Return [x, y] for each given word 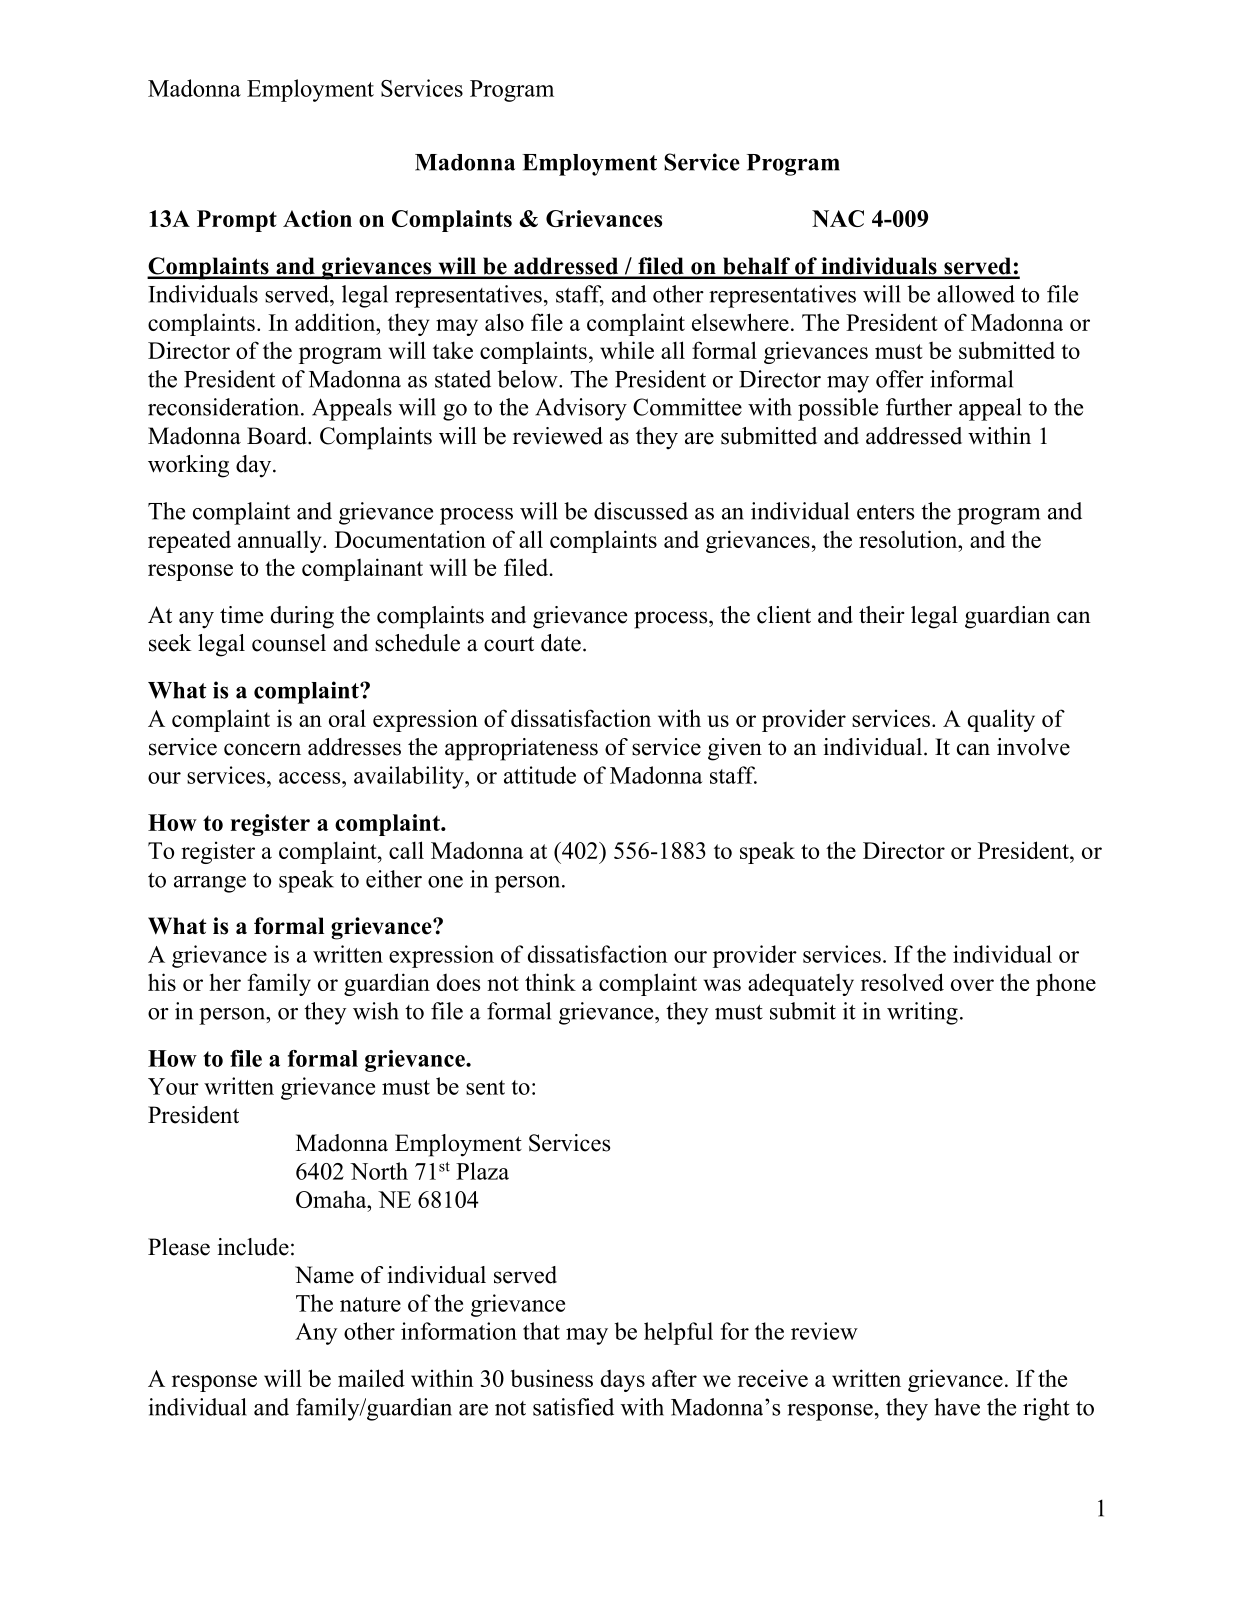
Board [278, 436]
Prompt [237, 221]
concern [262, 749]
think [550, 982]
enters [885, 512]
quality [1001, 720]
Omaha [332, 1199]
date [561, 643]
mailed [371, 1378]
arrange [210, 884]
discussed [641, 511]
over [972, 985]
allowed [976, 294]
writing [922, 1013]
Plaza [482, 1171]
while [627, 350]
